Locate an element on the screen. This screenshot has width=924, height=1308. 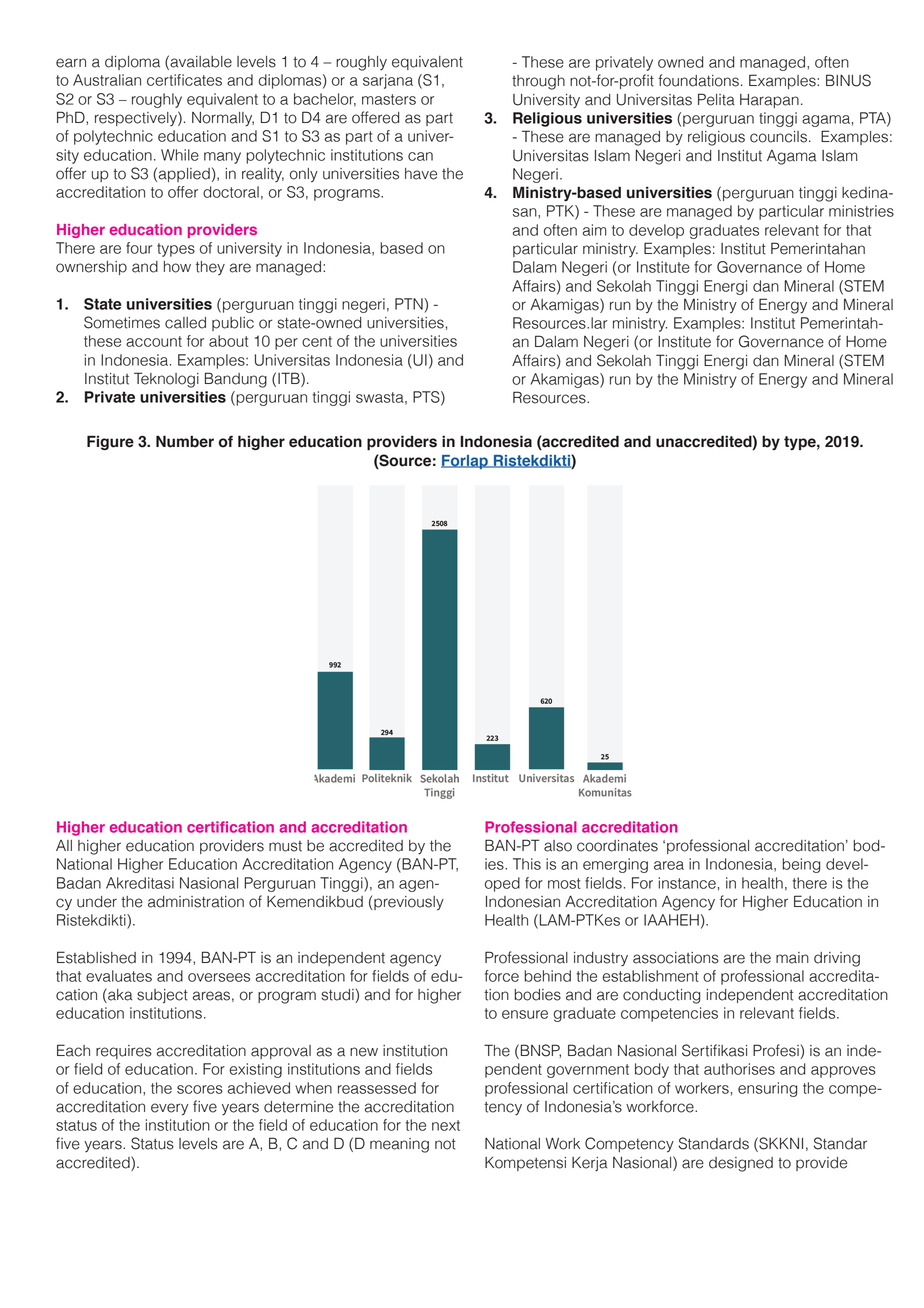
next is located at coordinates (446, 1125).
